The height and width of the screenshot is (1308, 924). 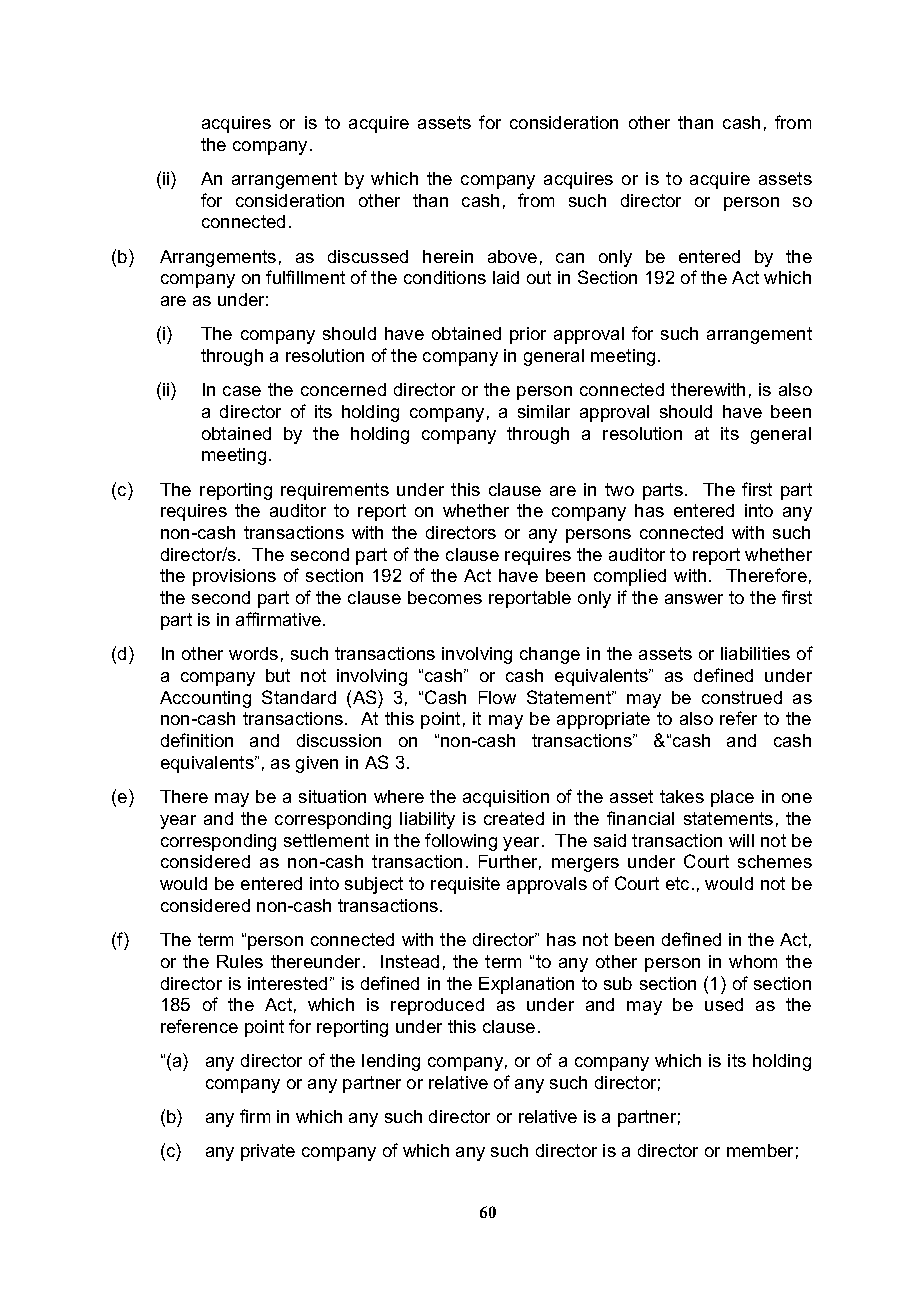 What do you see at coordinates (724, 1004) in the screenshot?
I see `used` at bounding box center [724, 1004].
